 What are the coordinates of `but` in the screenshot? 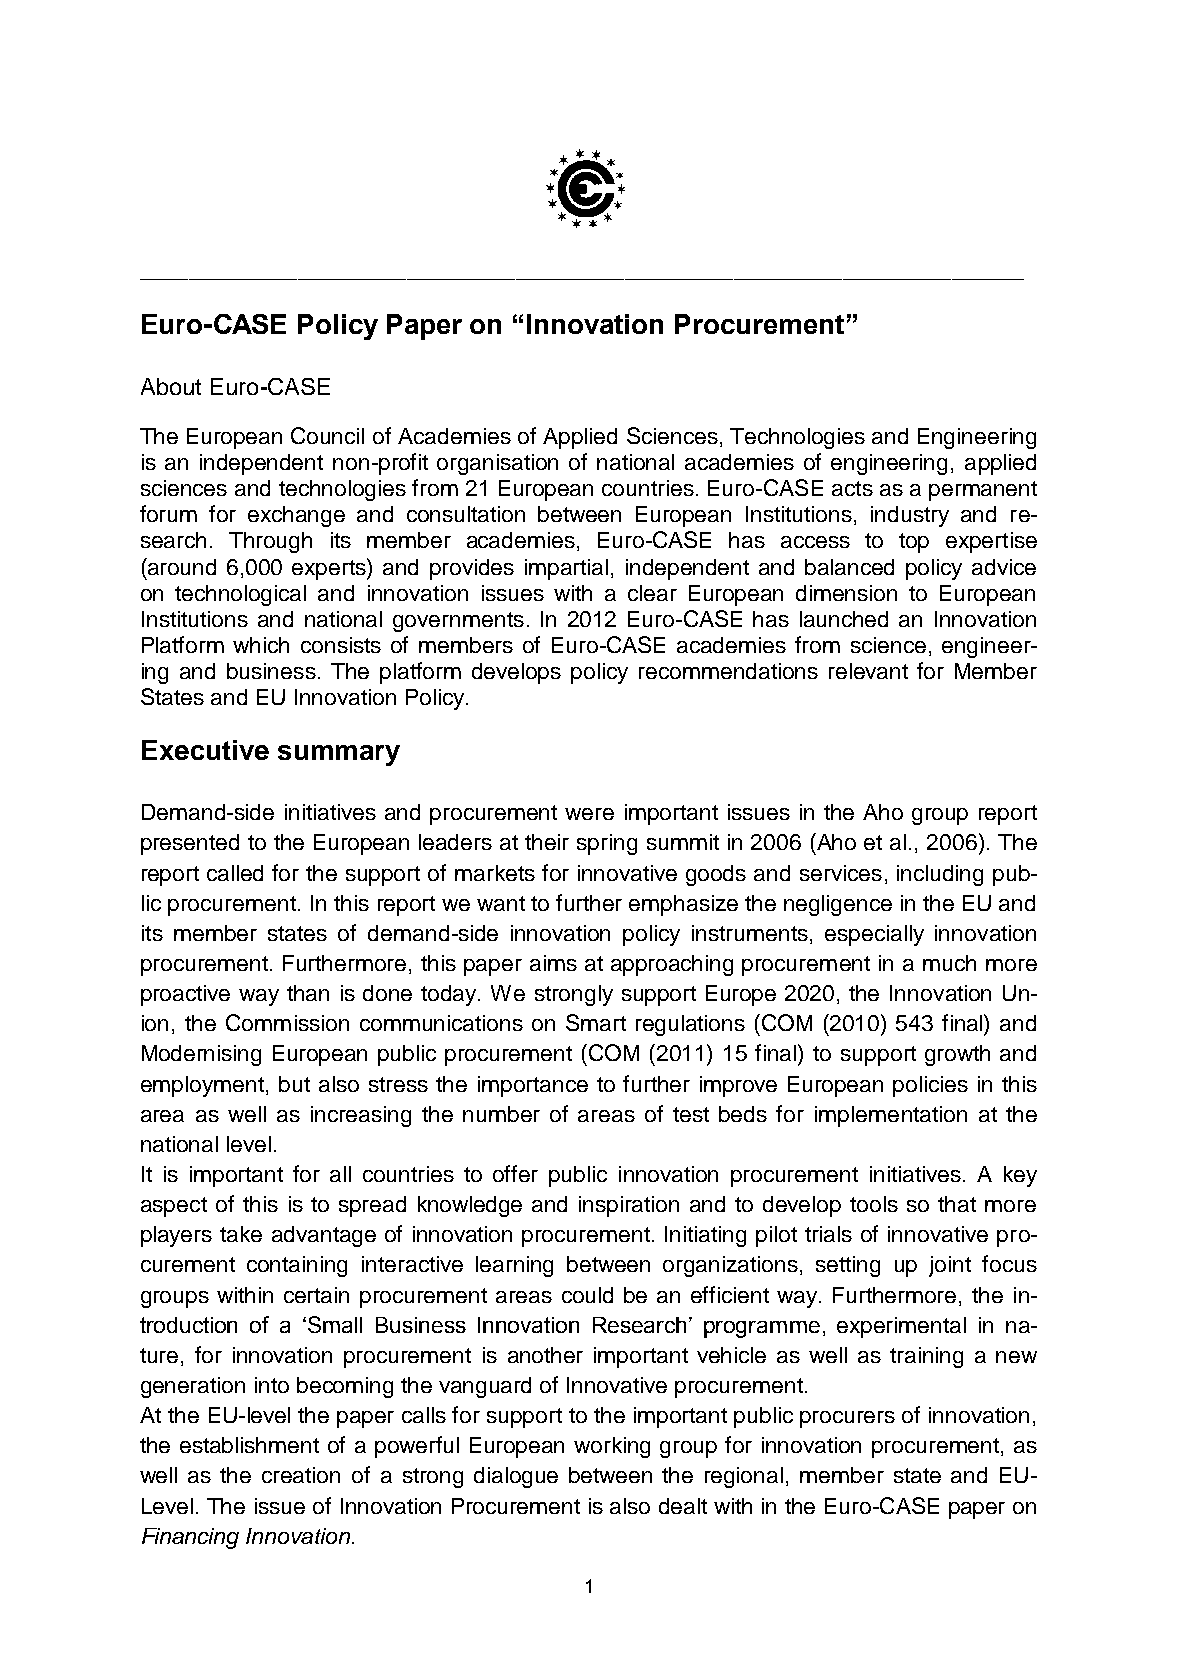 It's located at (294, 1084).
